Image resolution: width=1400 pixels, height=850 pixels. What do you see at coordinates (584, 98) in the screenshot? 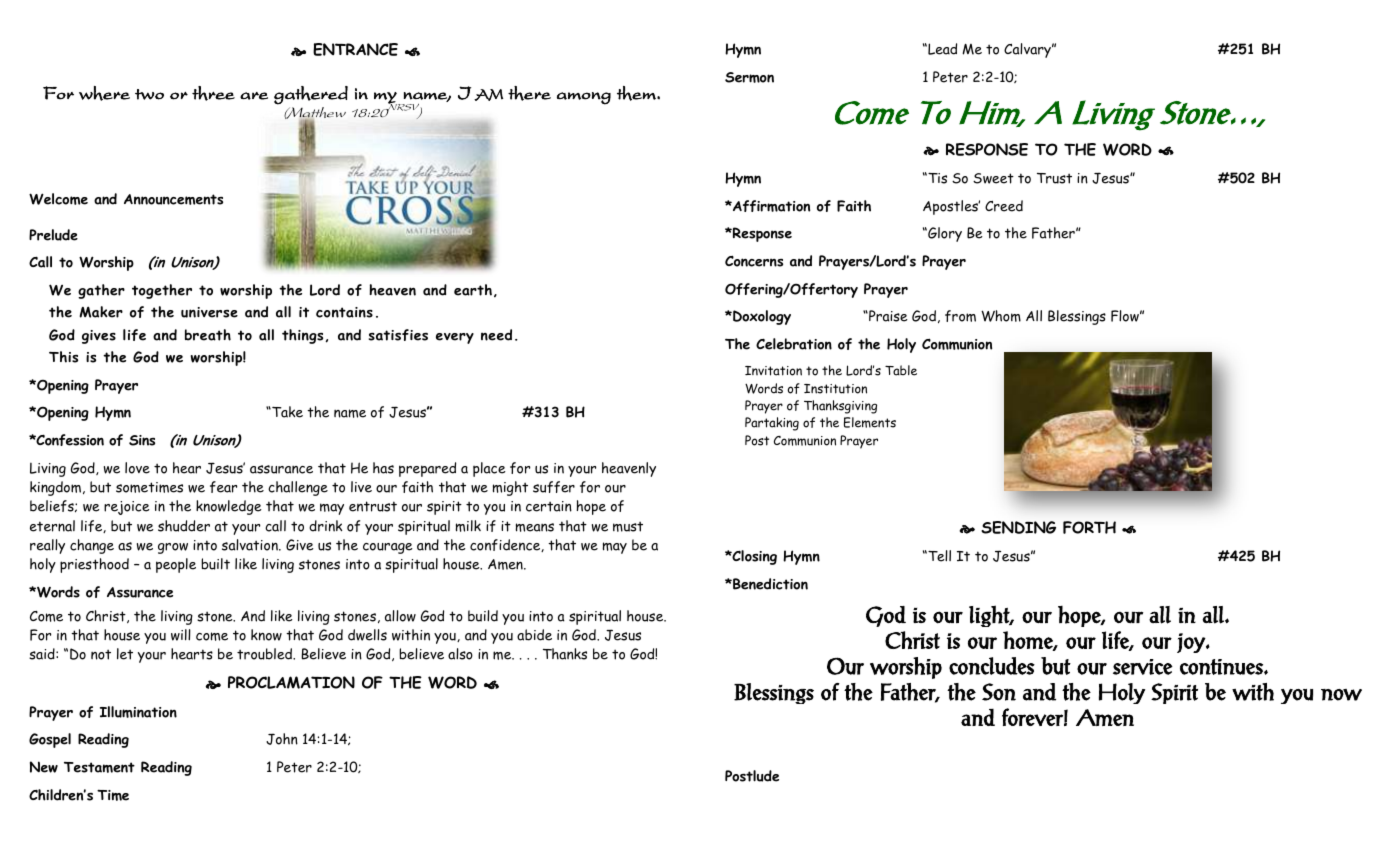
I see `among` at bounding box center [584, 98].
